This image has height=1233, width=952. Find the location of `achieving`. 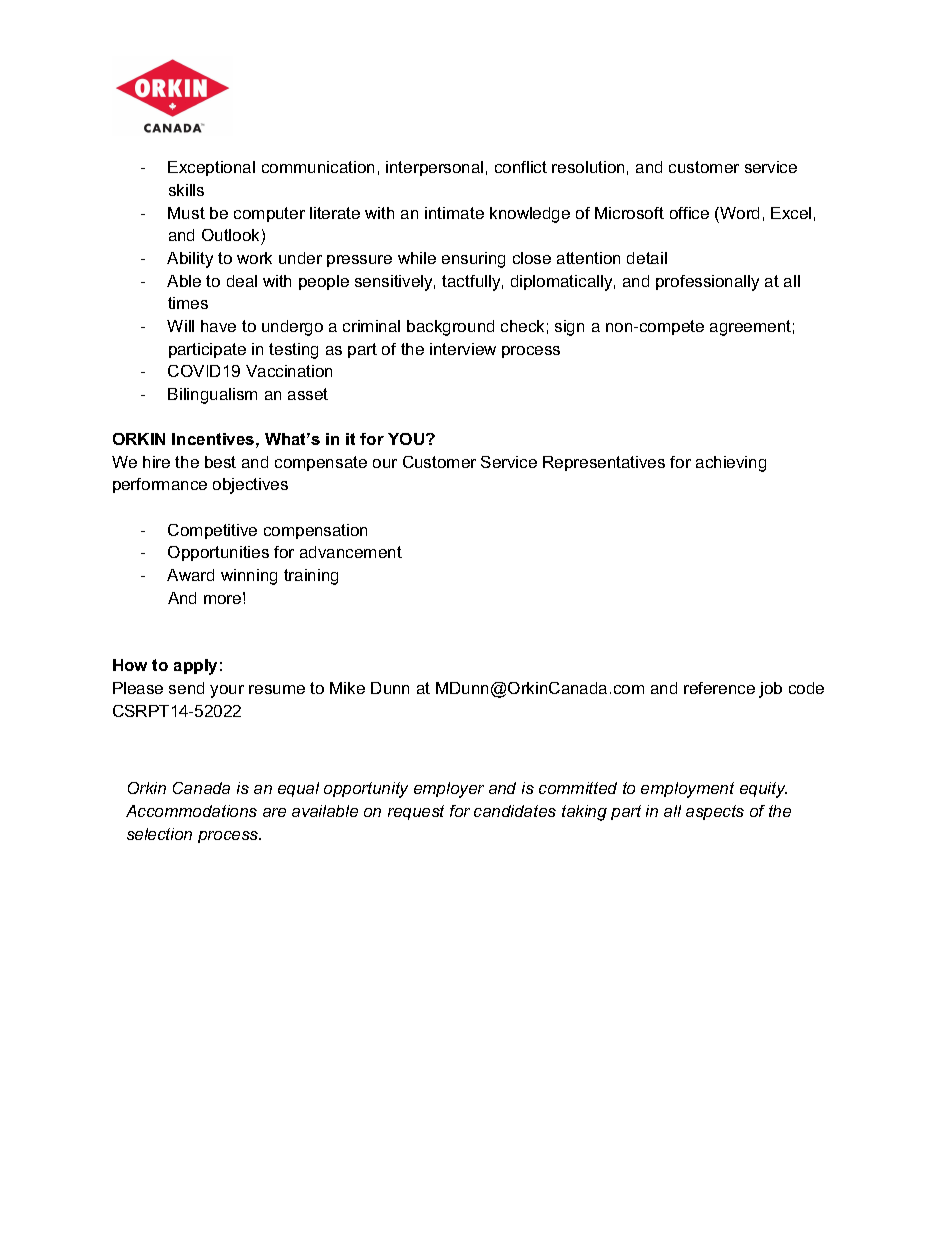

achieving is located at coordinates (731, 464).
